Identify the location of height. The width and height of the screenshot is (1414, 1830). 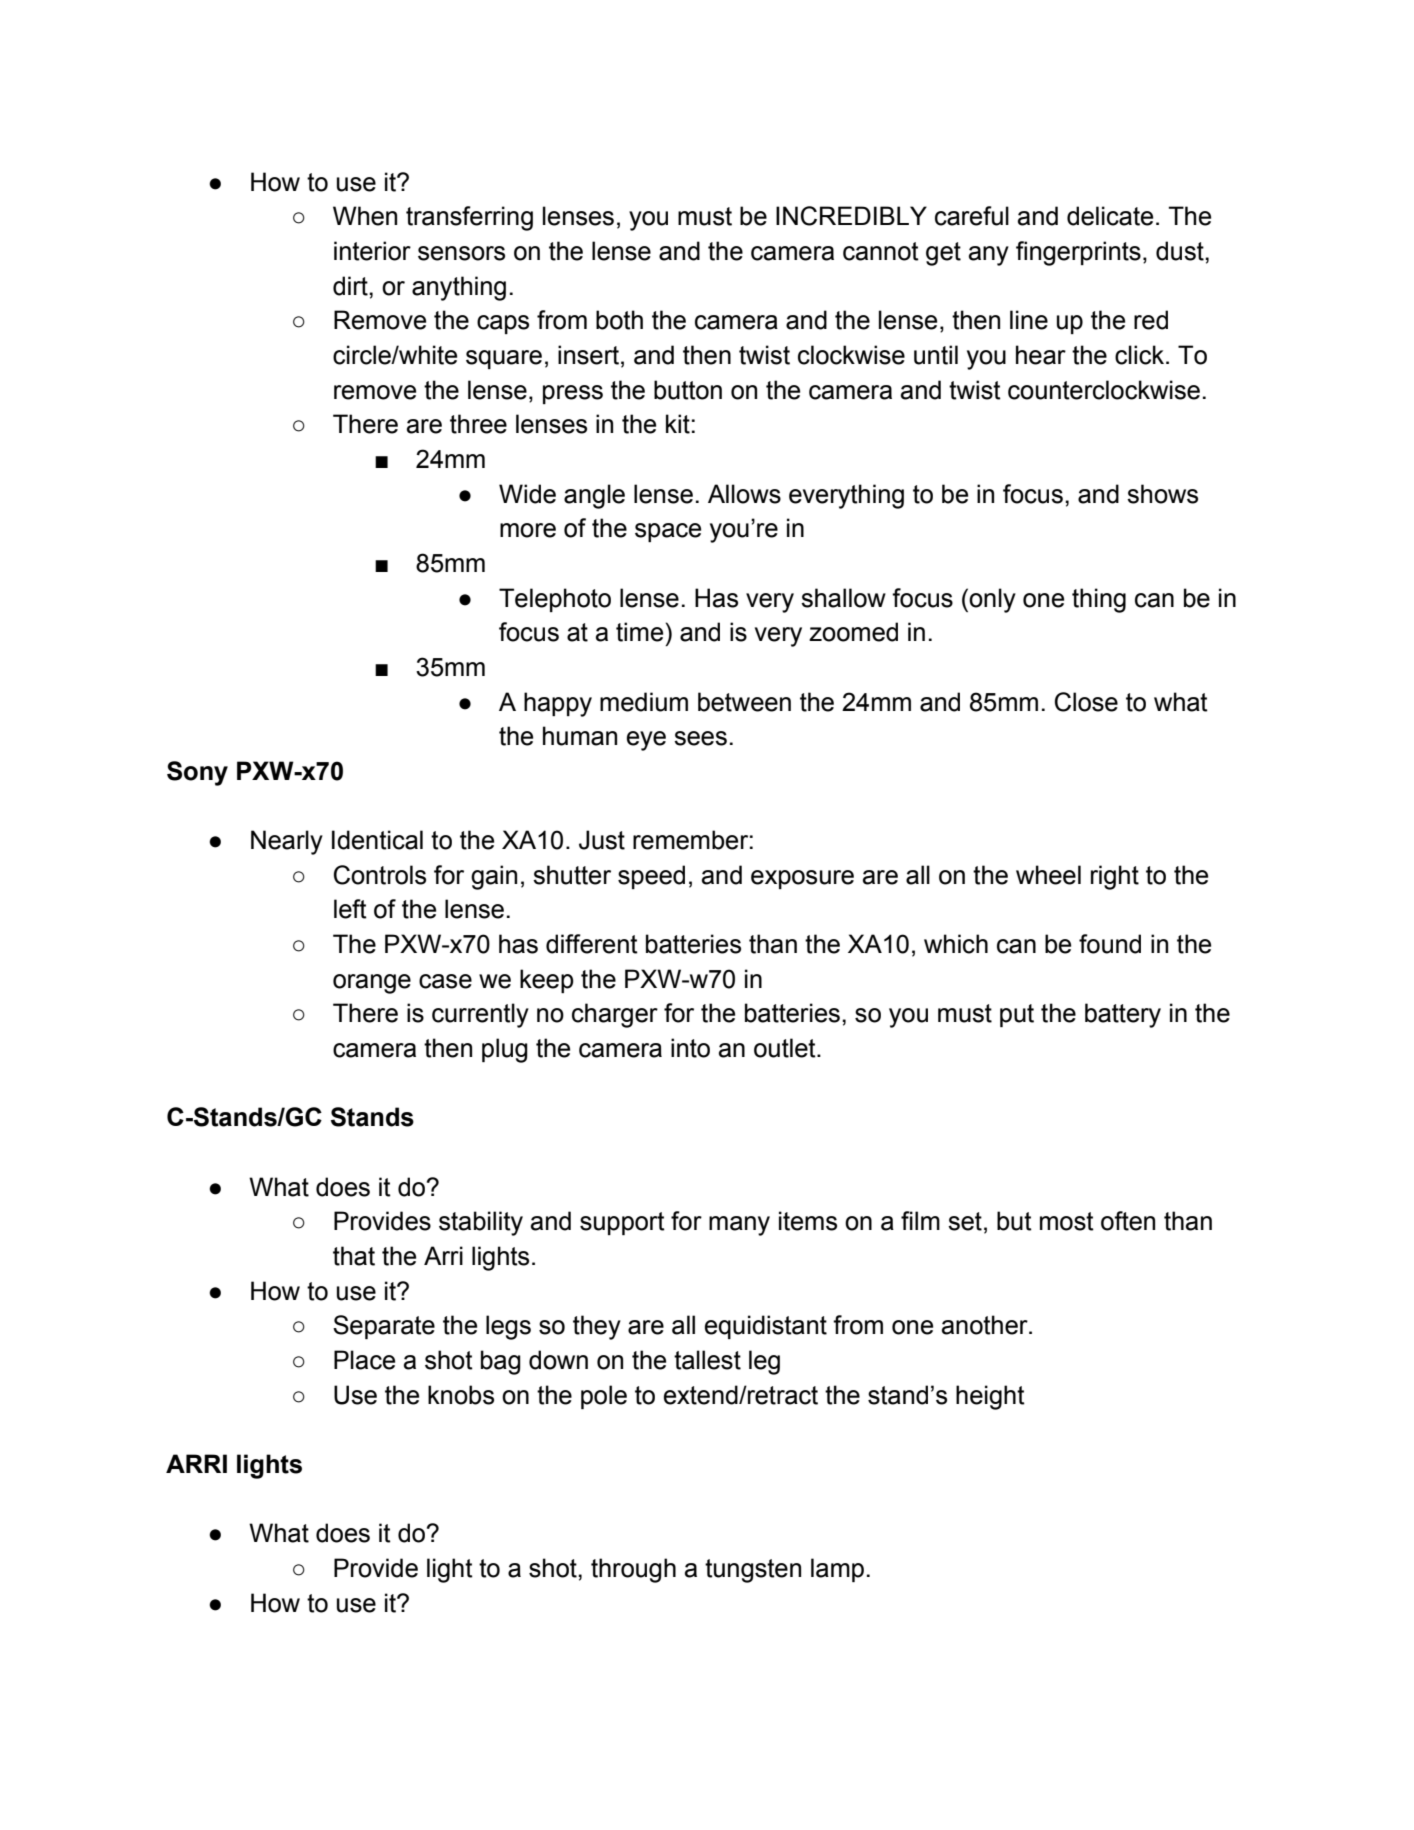
(990, 1397).
